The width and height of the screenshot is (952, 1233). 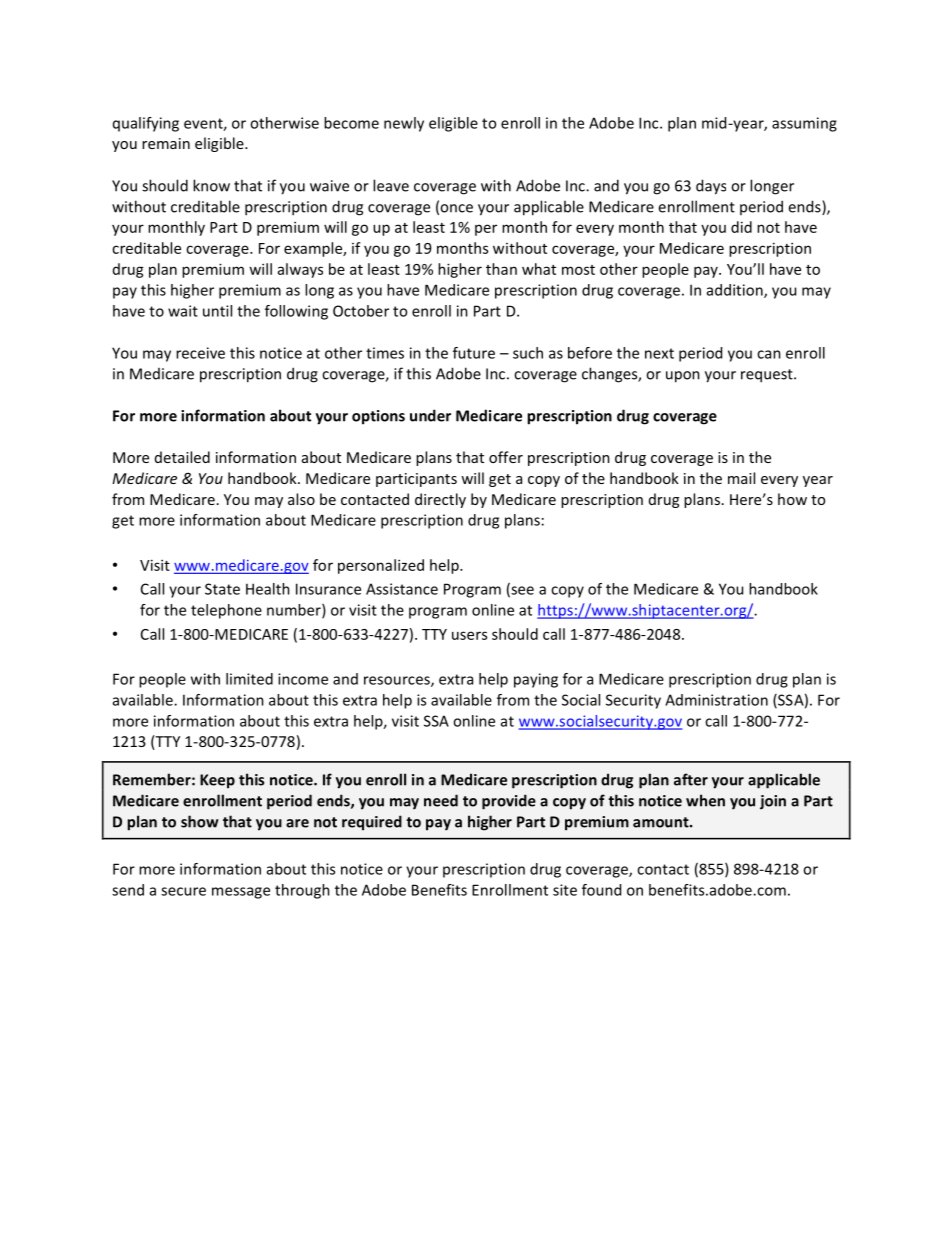 What do you see at coordinates (741, 478) in the screenshot?
I see `mail` at bounding box center [741, 478].
